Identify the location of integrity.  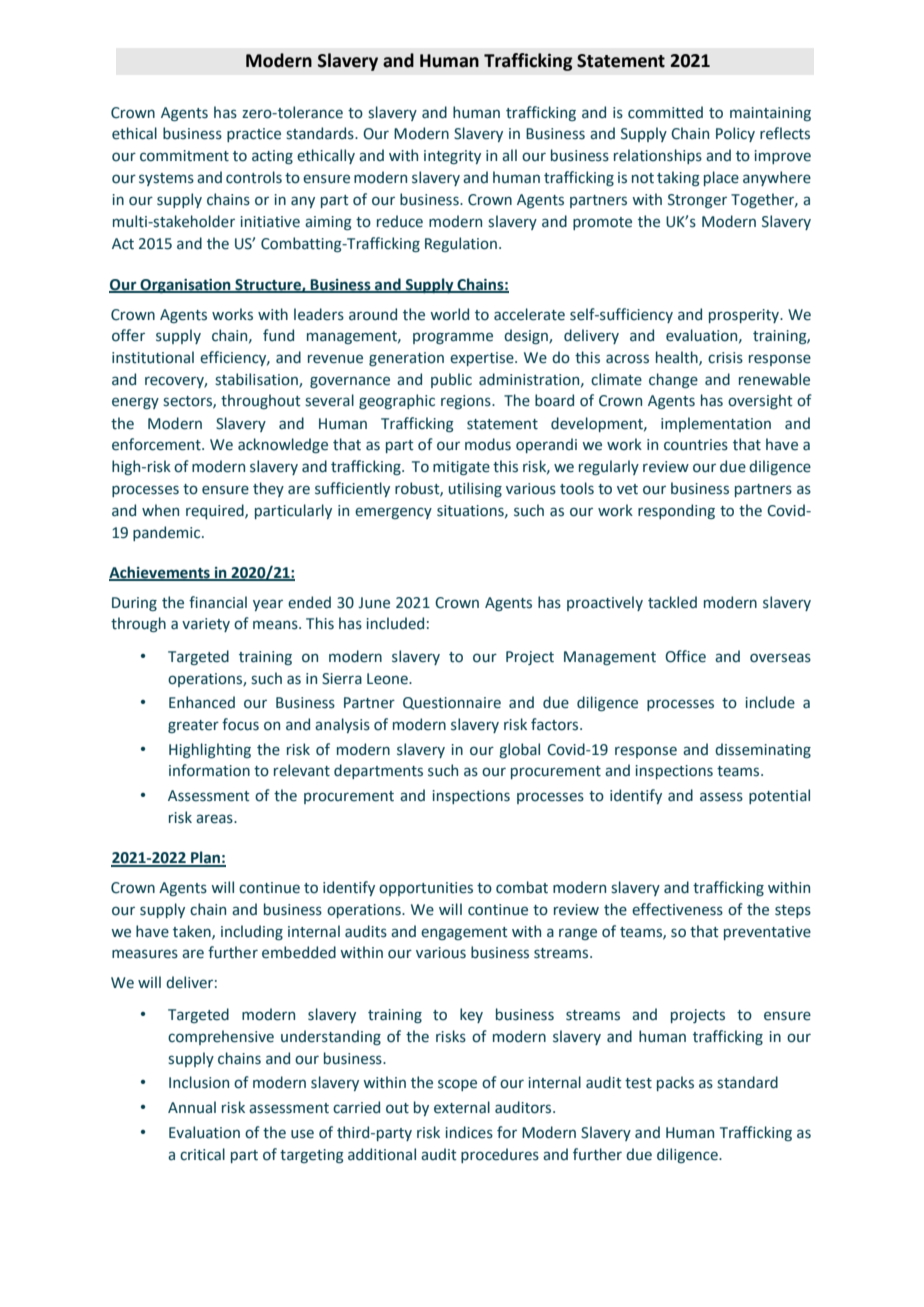
(452, 157).
